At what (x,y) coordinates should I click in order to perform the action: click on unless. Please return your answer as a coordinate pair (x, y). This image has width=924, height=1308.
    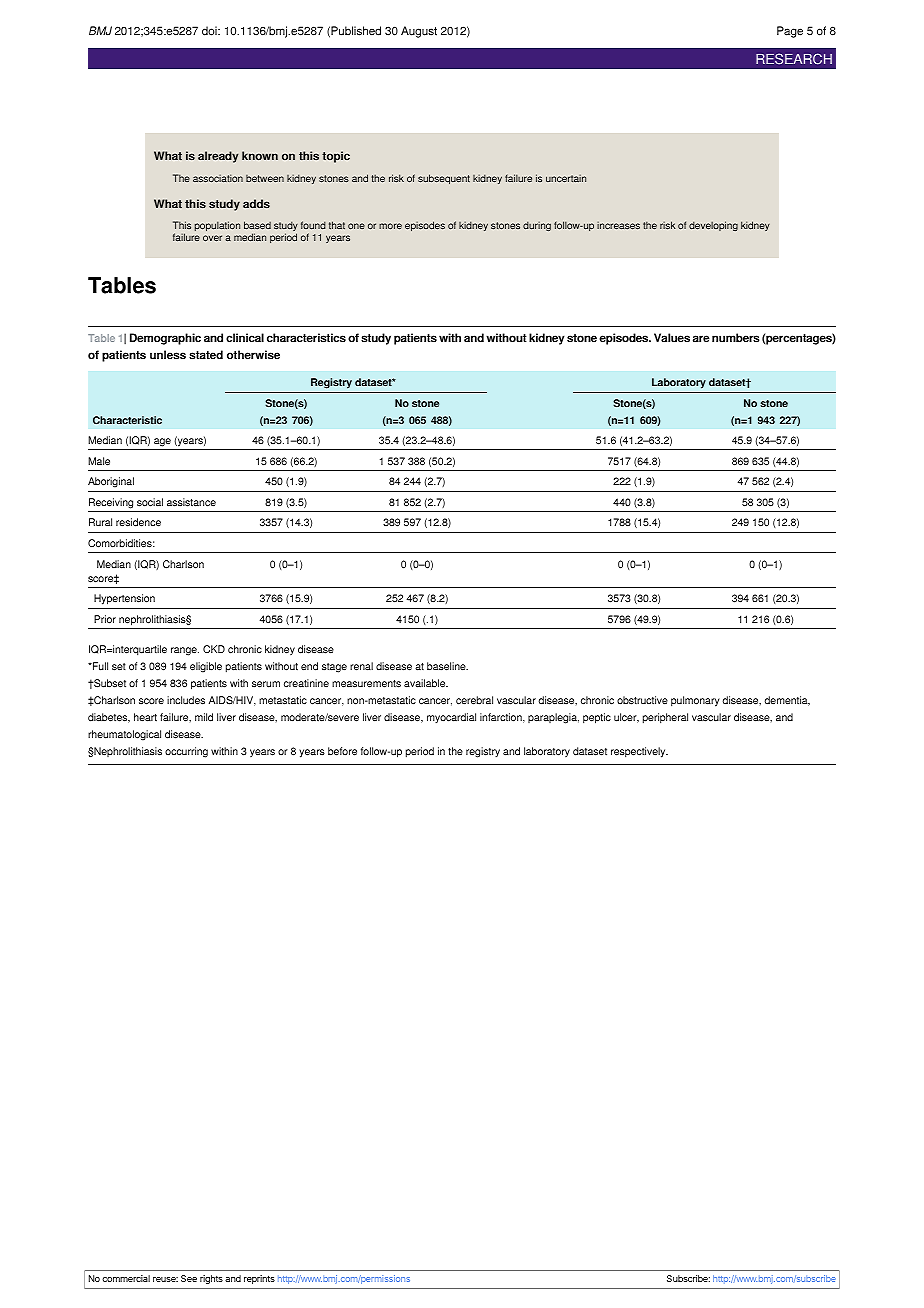
    Looking at the image, I should click on (168, 355).
